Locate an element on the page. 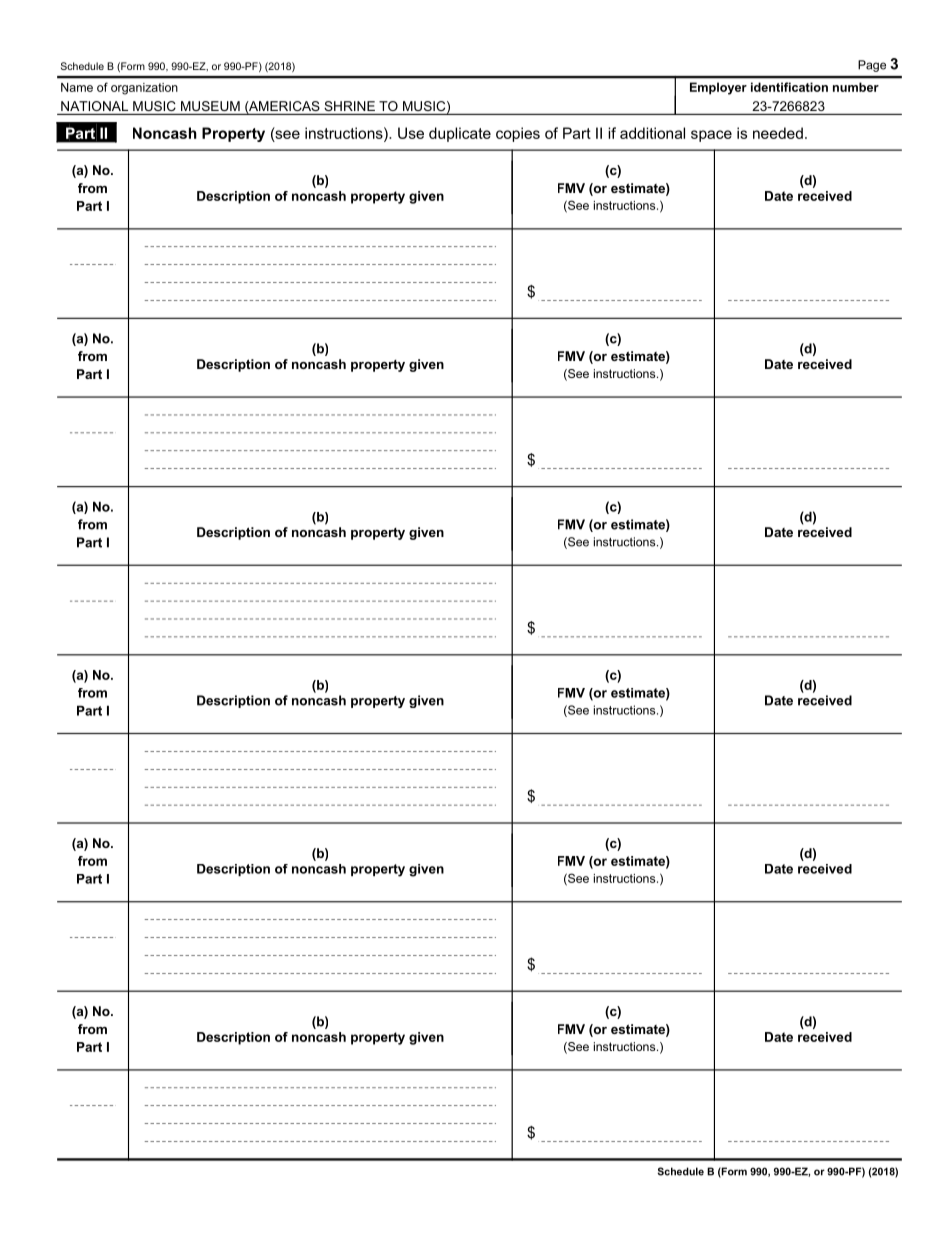 The height and width of the image is (1233, 952). organization is located at coordinates (144, 89).
